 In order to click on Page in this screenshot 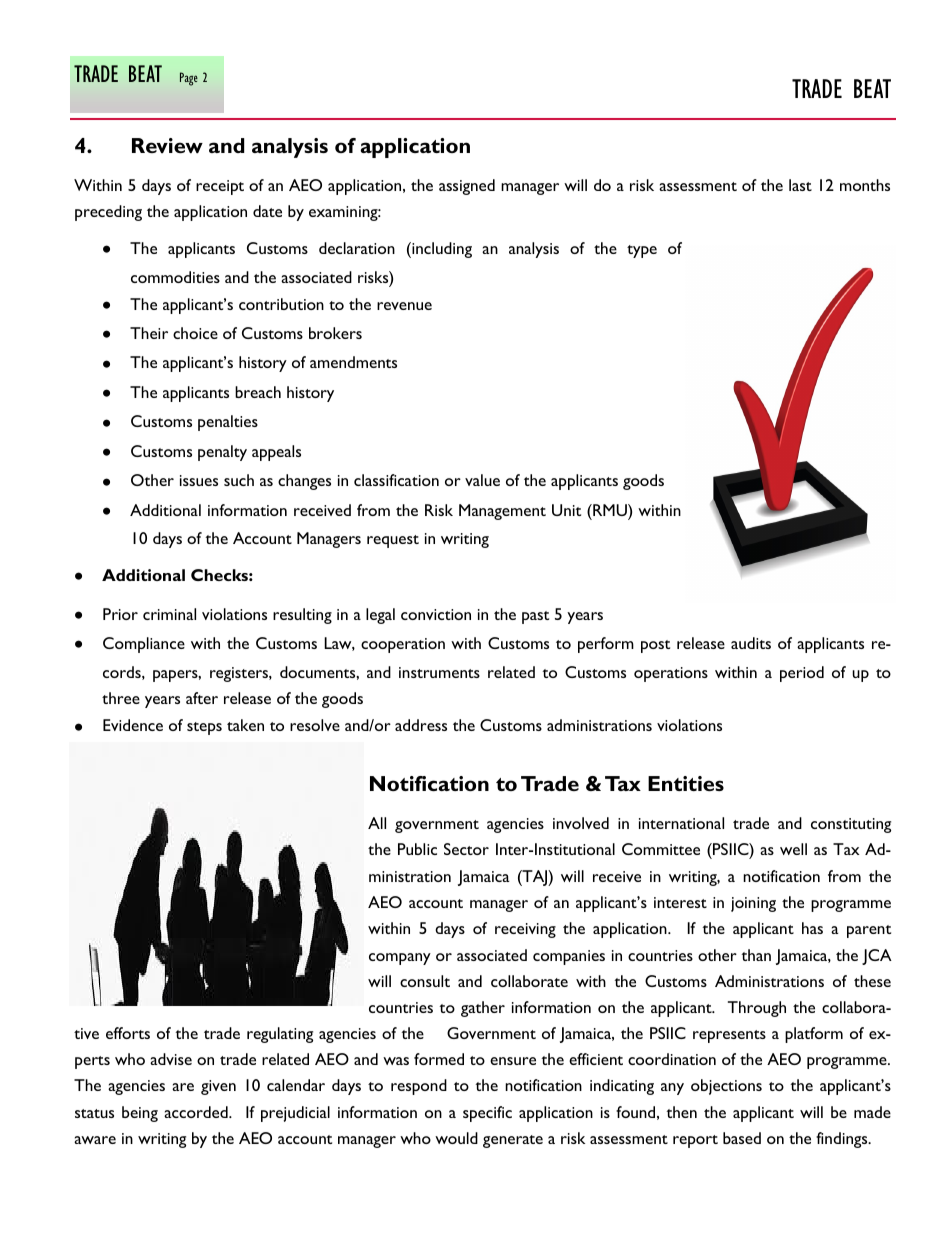, I will do `click(189, 79)`.
